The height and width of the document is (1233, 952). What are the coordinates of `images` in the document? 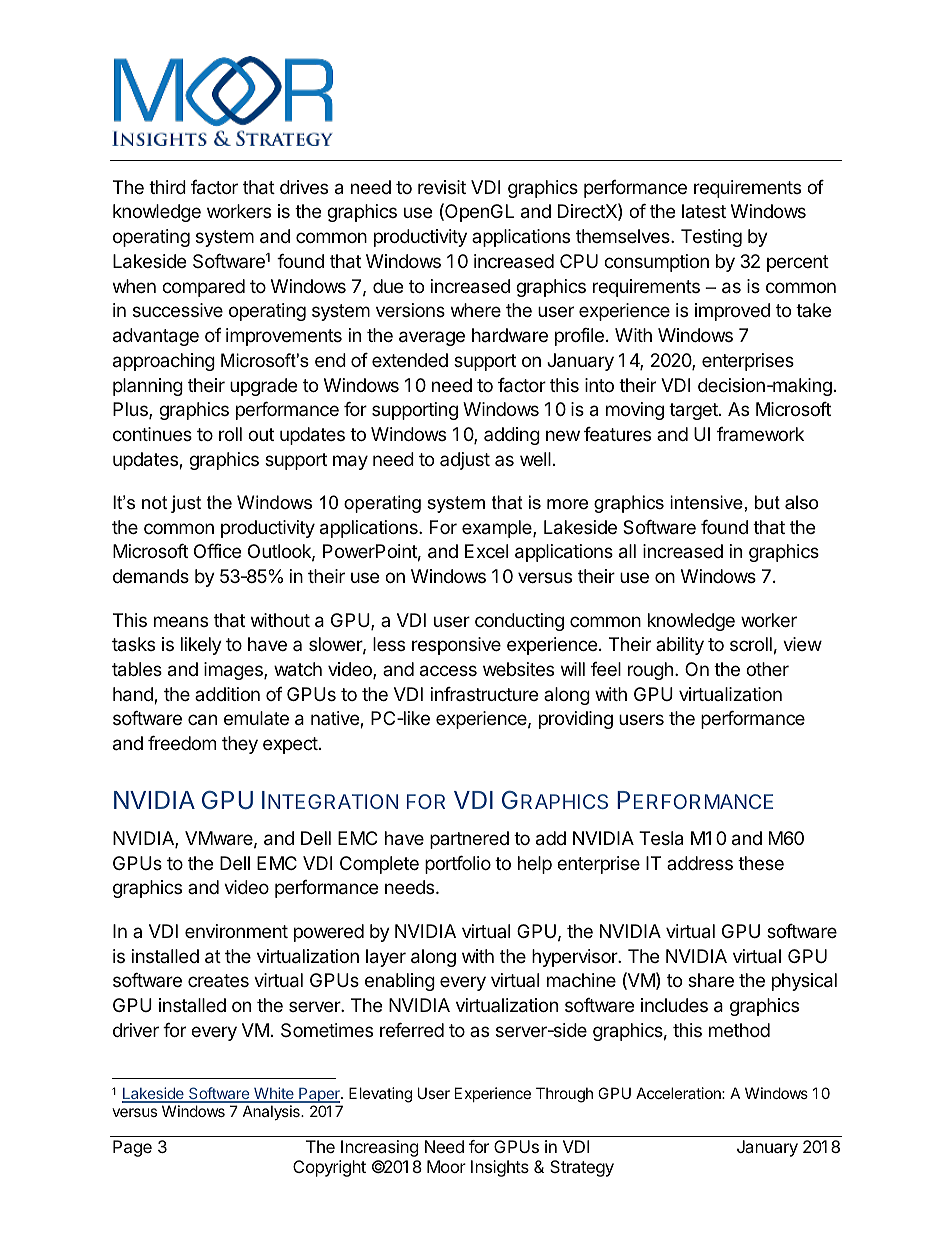 It's located at (234, 671).
